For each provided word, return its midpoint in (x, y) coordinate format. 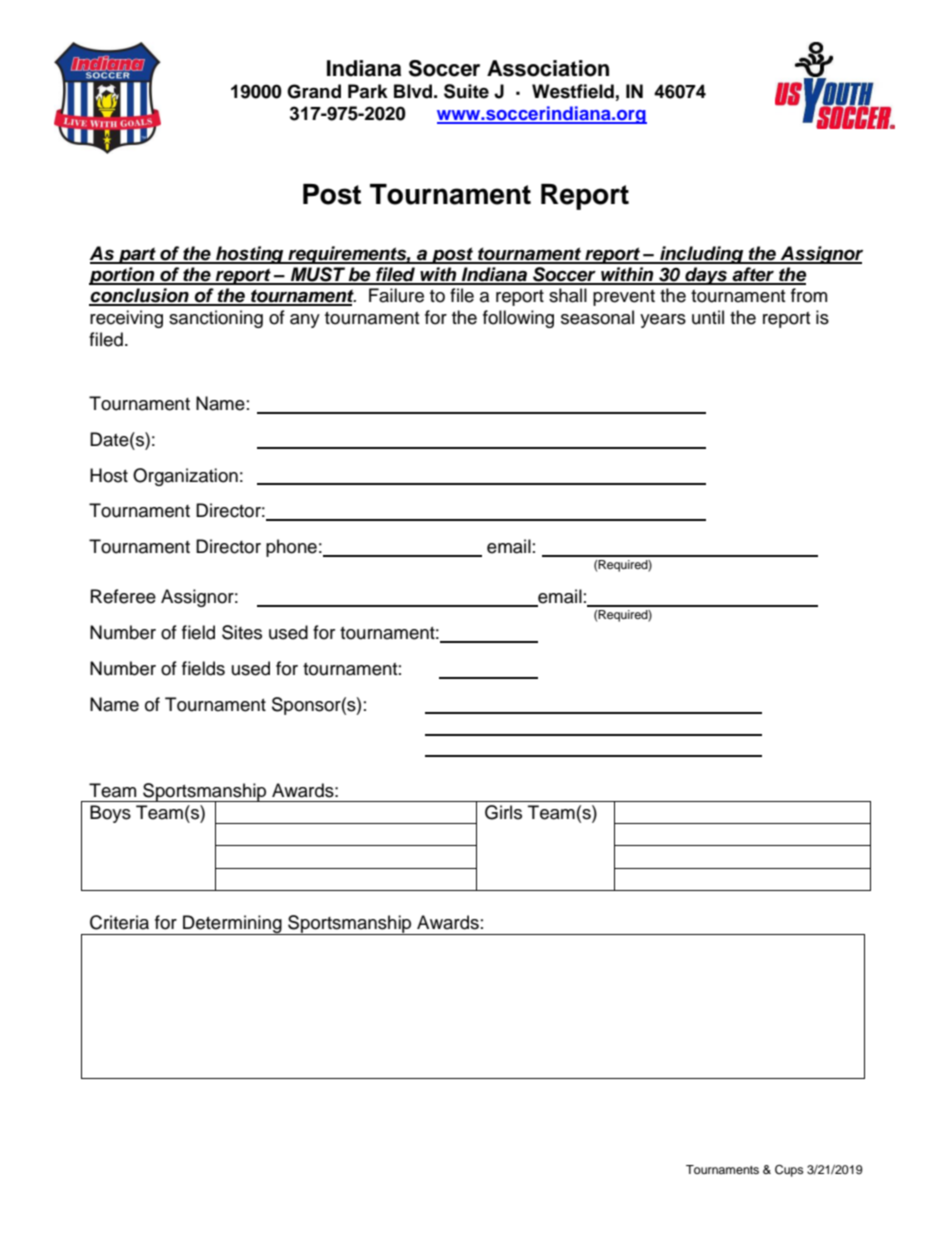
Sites (242, 632)
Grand (314, 91)
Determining (232, 925)
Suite (466, 91)
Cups (789, 1171)
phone (291, 548)
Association (548, 68)
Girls (503, 812)
